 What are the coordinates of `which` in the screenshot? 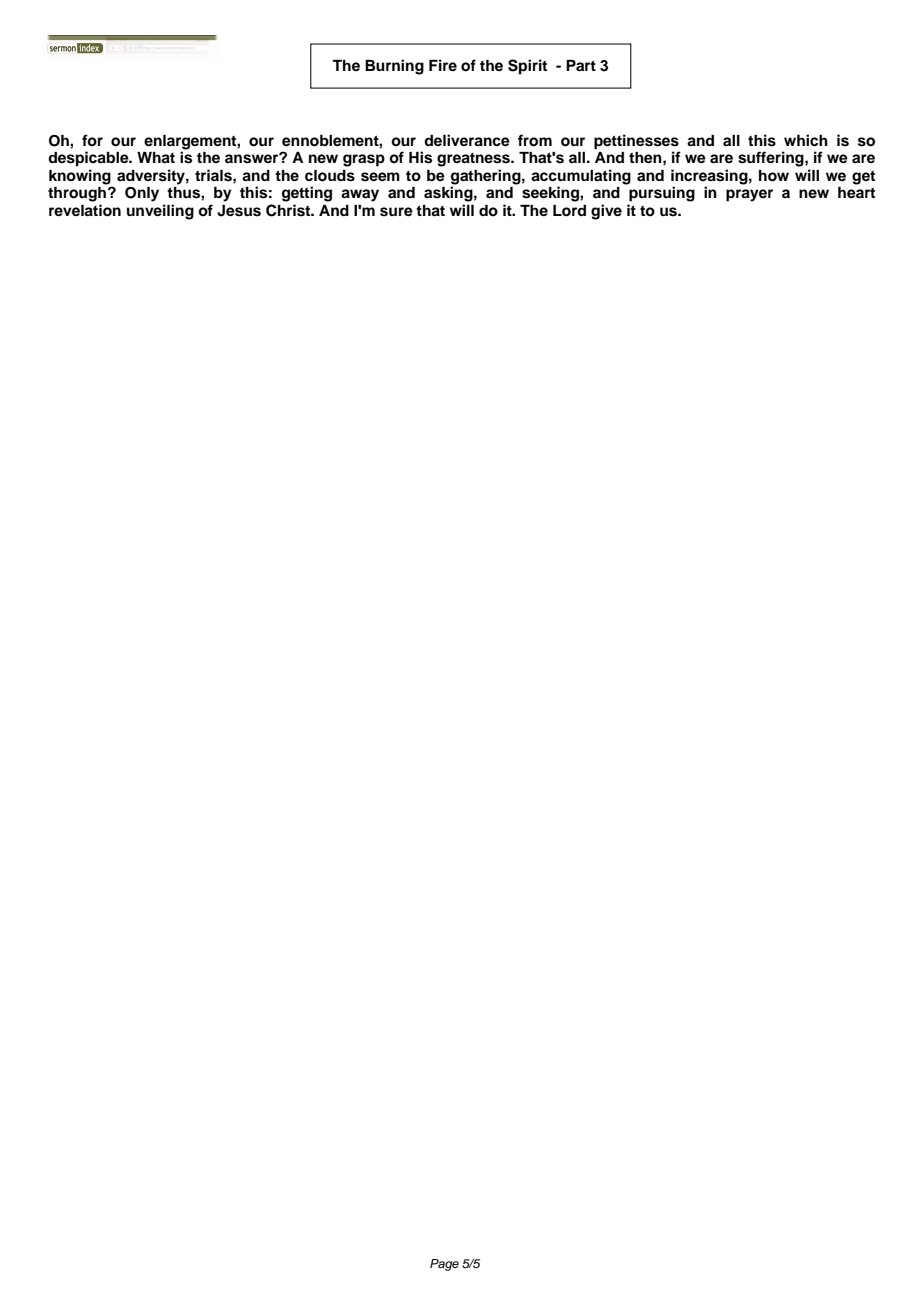 It's located at (806, 140).
